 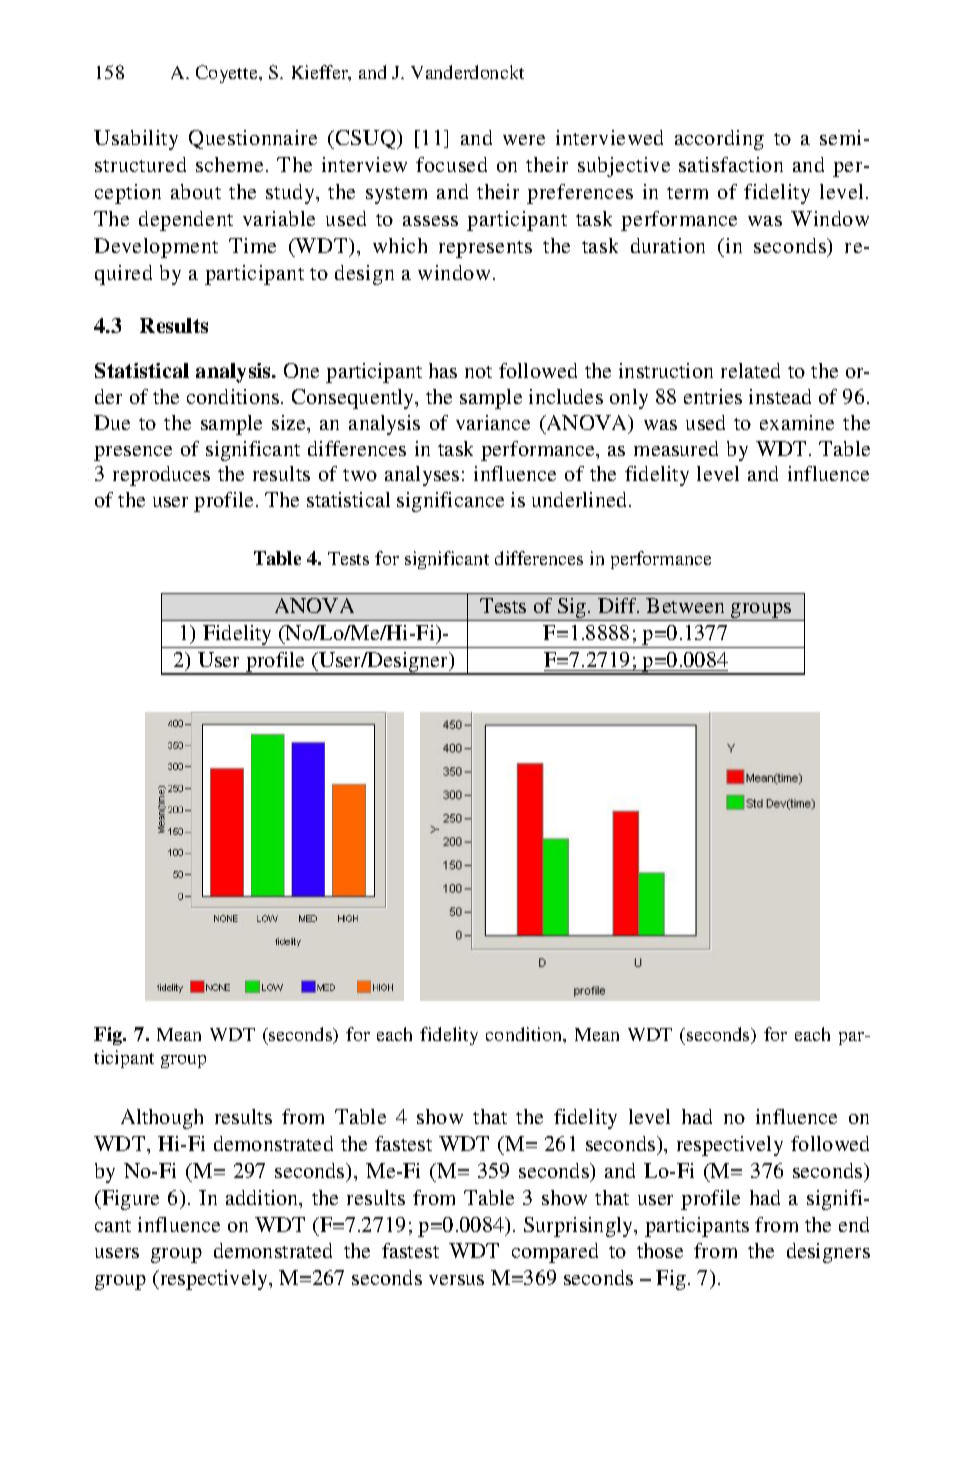 I want to click on Although, so click(x=162, y=1119).
